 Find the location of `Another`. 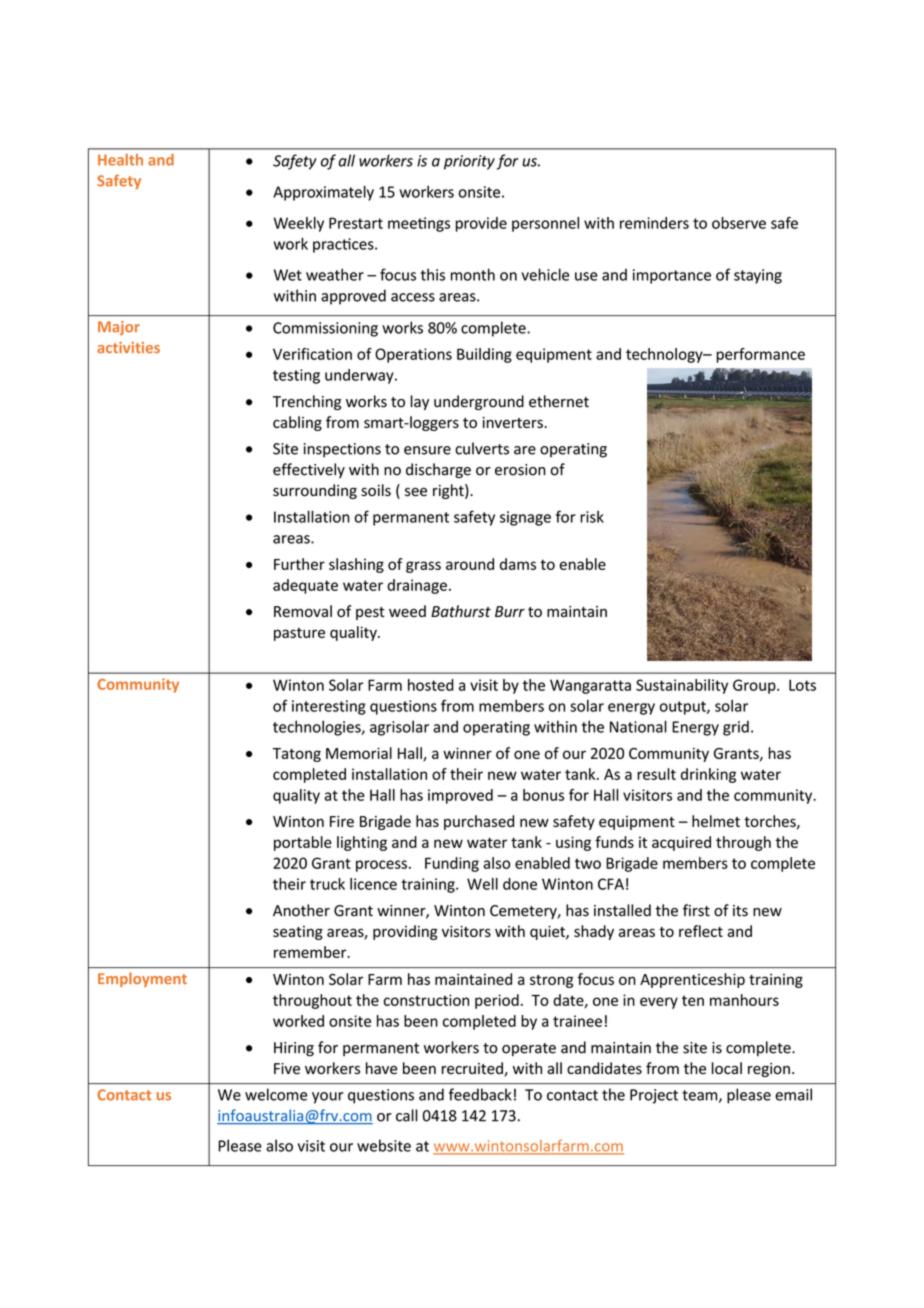

Another is located at coordinates (301, 910).
